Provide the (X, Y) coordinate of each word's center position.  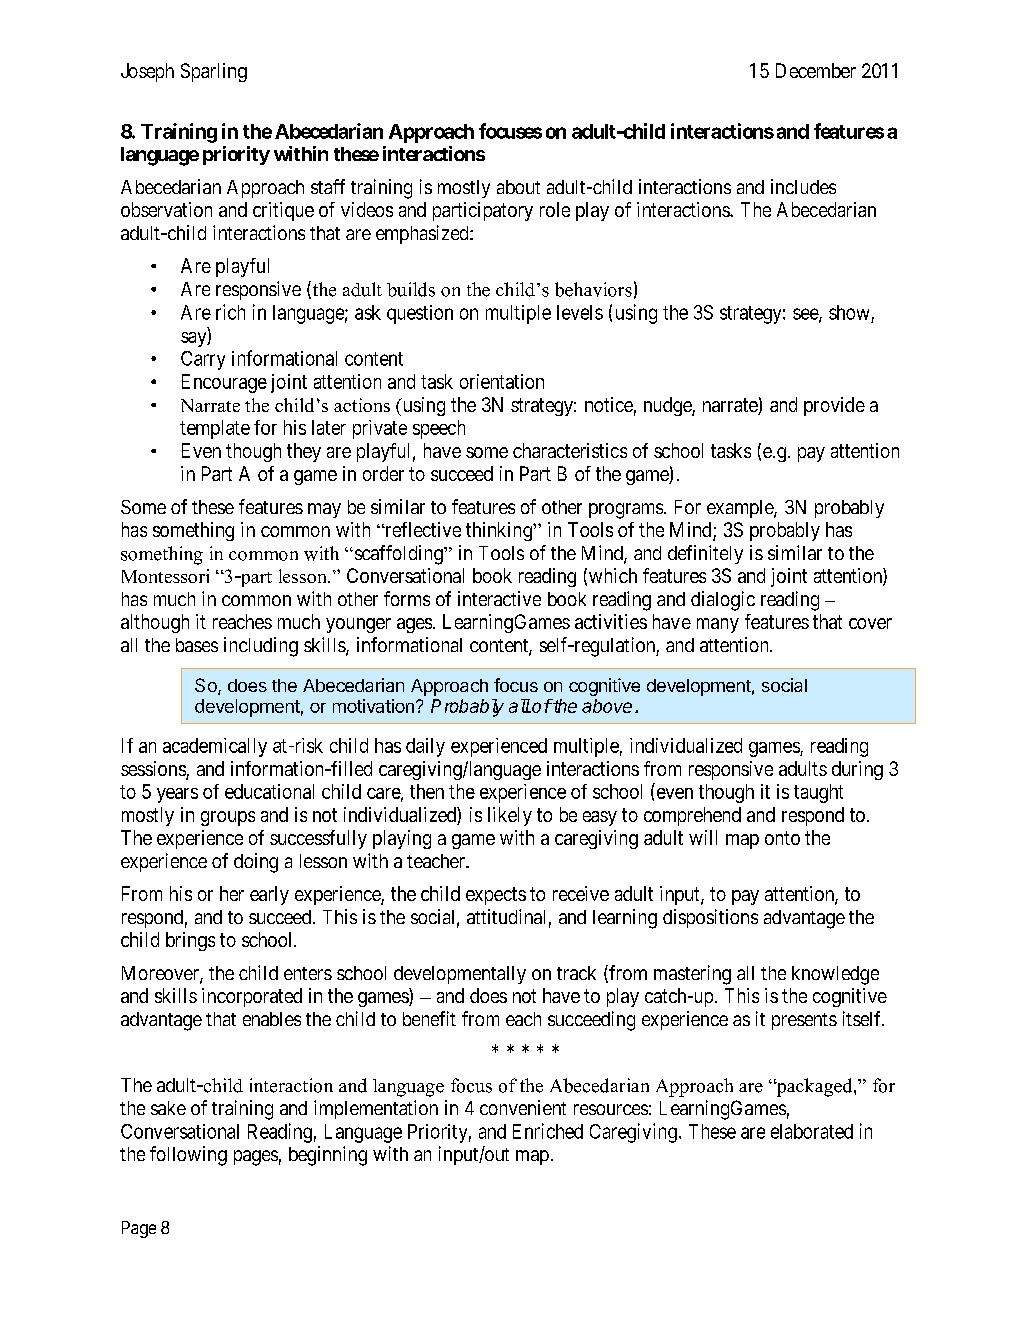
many (718, 625)
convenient (523, 1107)
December (816, 70)
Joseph (147, 72)
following (188, 1156)
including (261, 647)
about (518, 187)
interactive (499, 598)
